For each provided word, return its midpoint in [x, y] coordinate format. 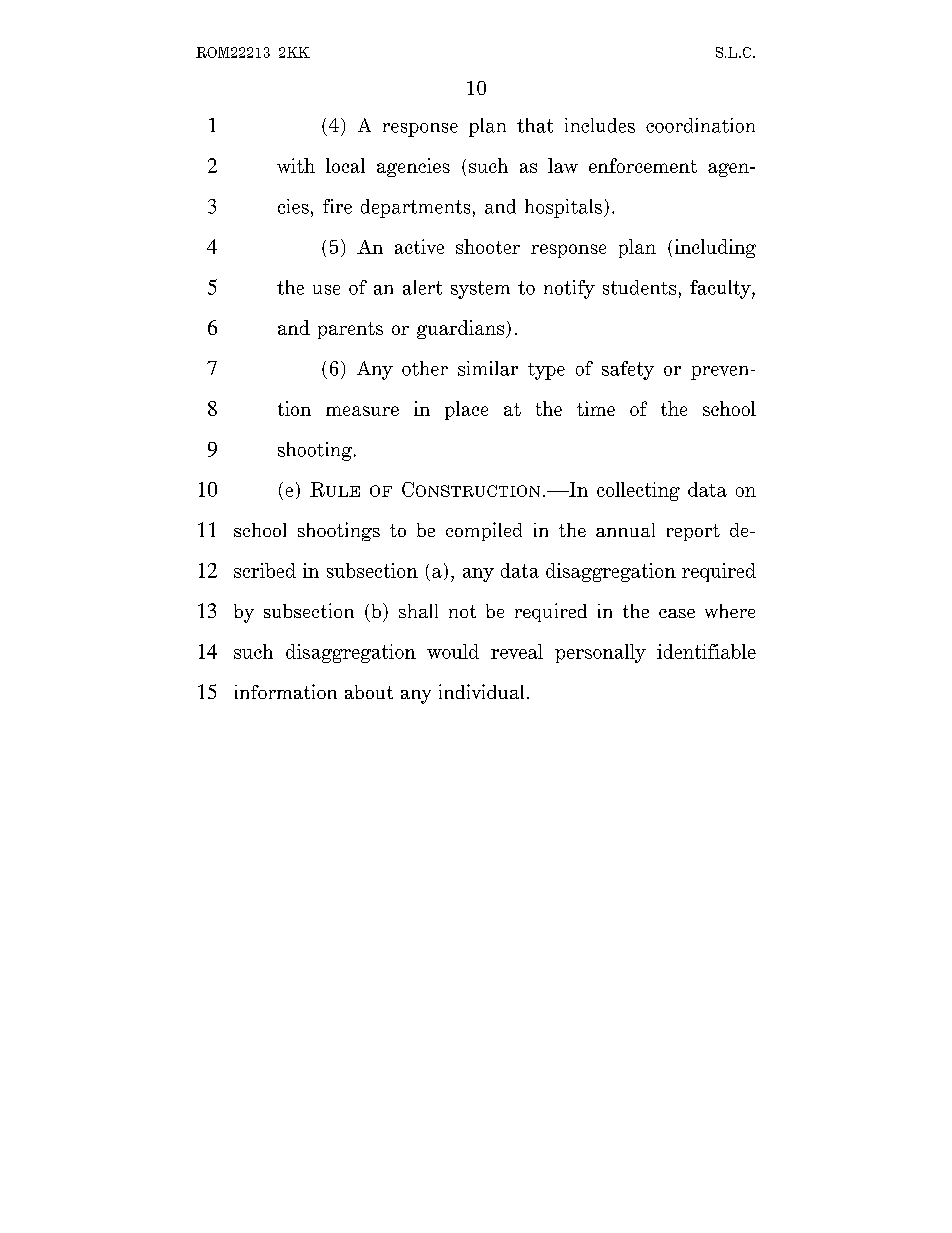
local [345, 165]
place [466, 410]
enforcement [643, 165]
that [535, 125]
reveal [517, 651]
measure [362, 411]
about [369, 692]
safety [628, 370]
